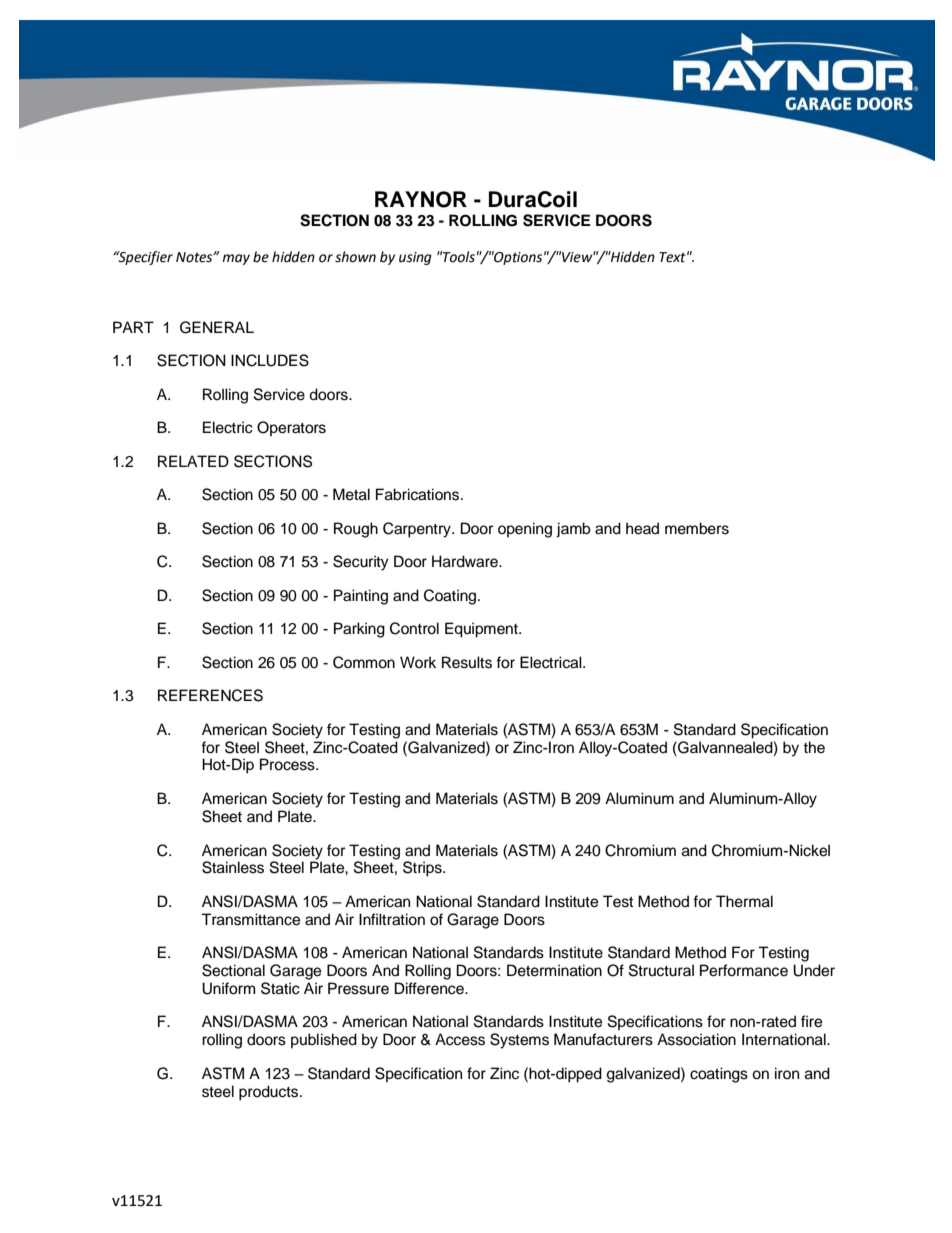 The width and height of the page is (952, 1233). Describe the element at coordinates (697, 528) in the page. I see `members` at that location.
